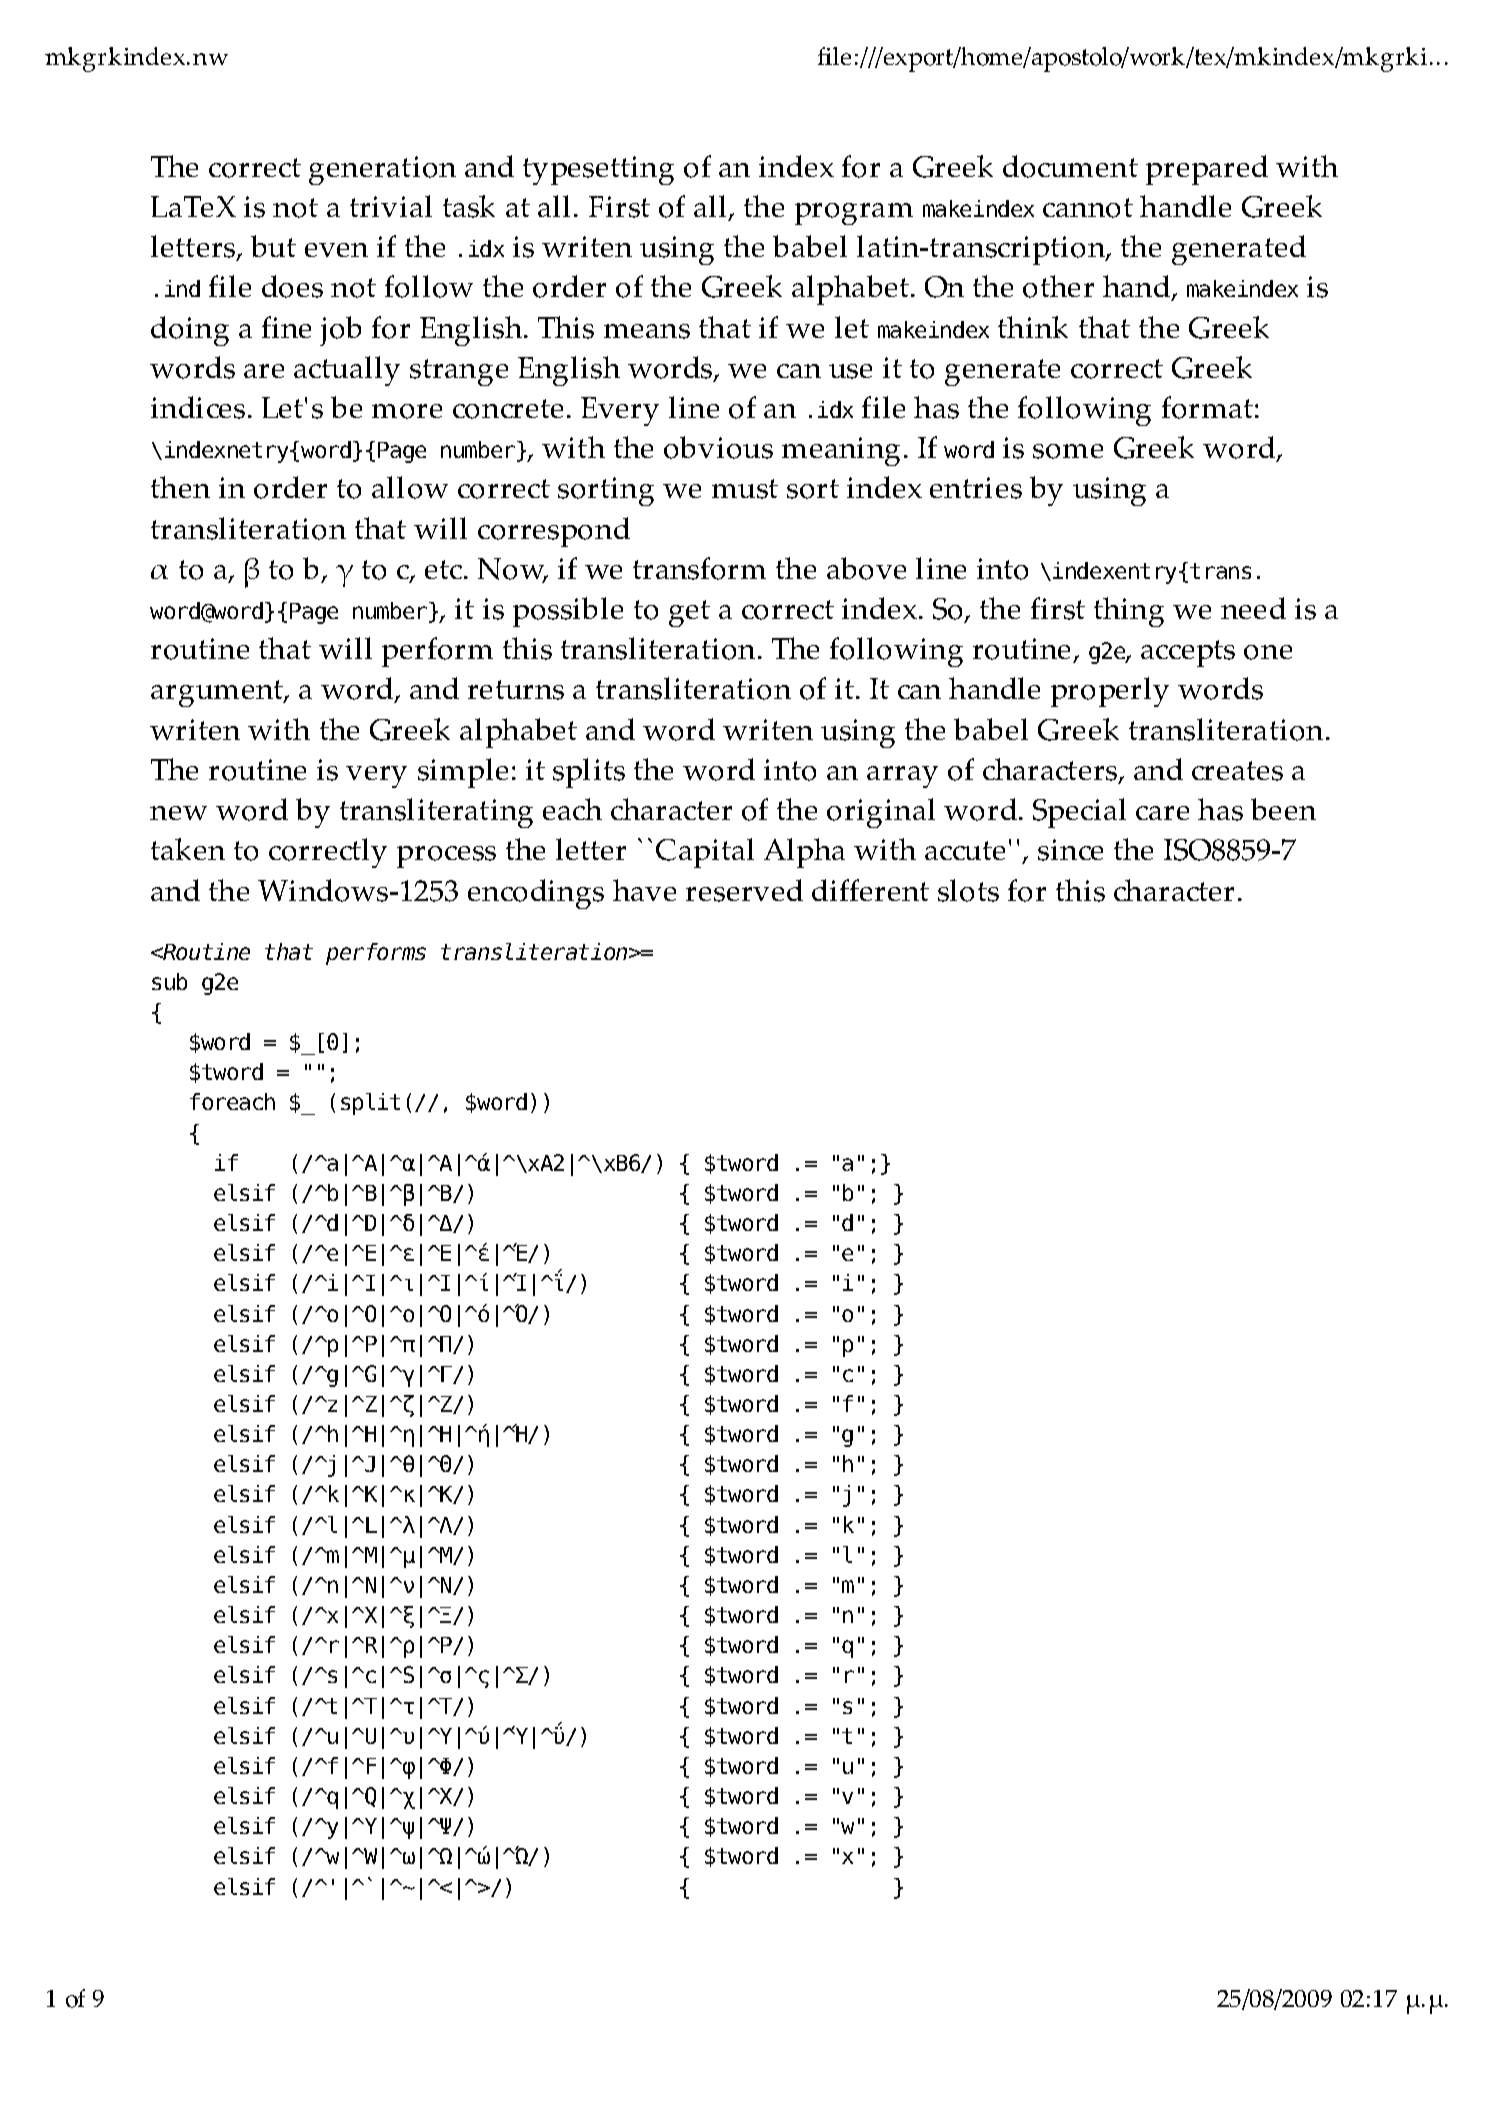 The width and height of the document is (1496, 2116). What do you see at coordinates (744, 890) in the document?
I see `reserved` at bounding box center [744, 890].
